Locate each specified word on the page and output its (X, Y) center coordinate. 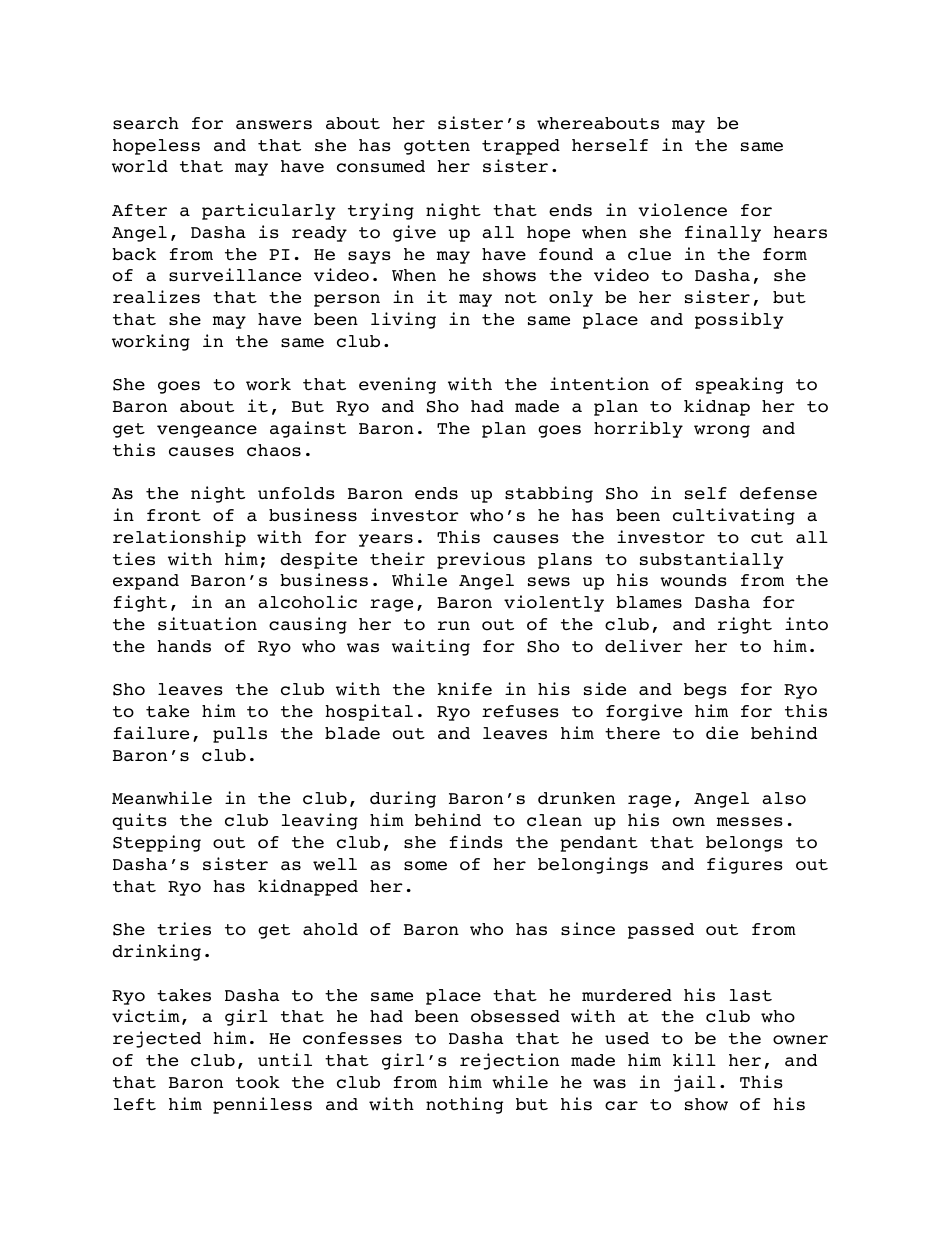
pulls (240, 735)
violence (682, 210)
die (722, 733)
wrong (722, 431)
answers (274, 125)
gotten (437, 147)
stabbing (549, 494)
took (258, 1082)
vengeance (207, 431)
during (403, 799)
